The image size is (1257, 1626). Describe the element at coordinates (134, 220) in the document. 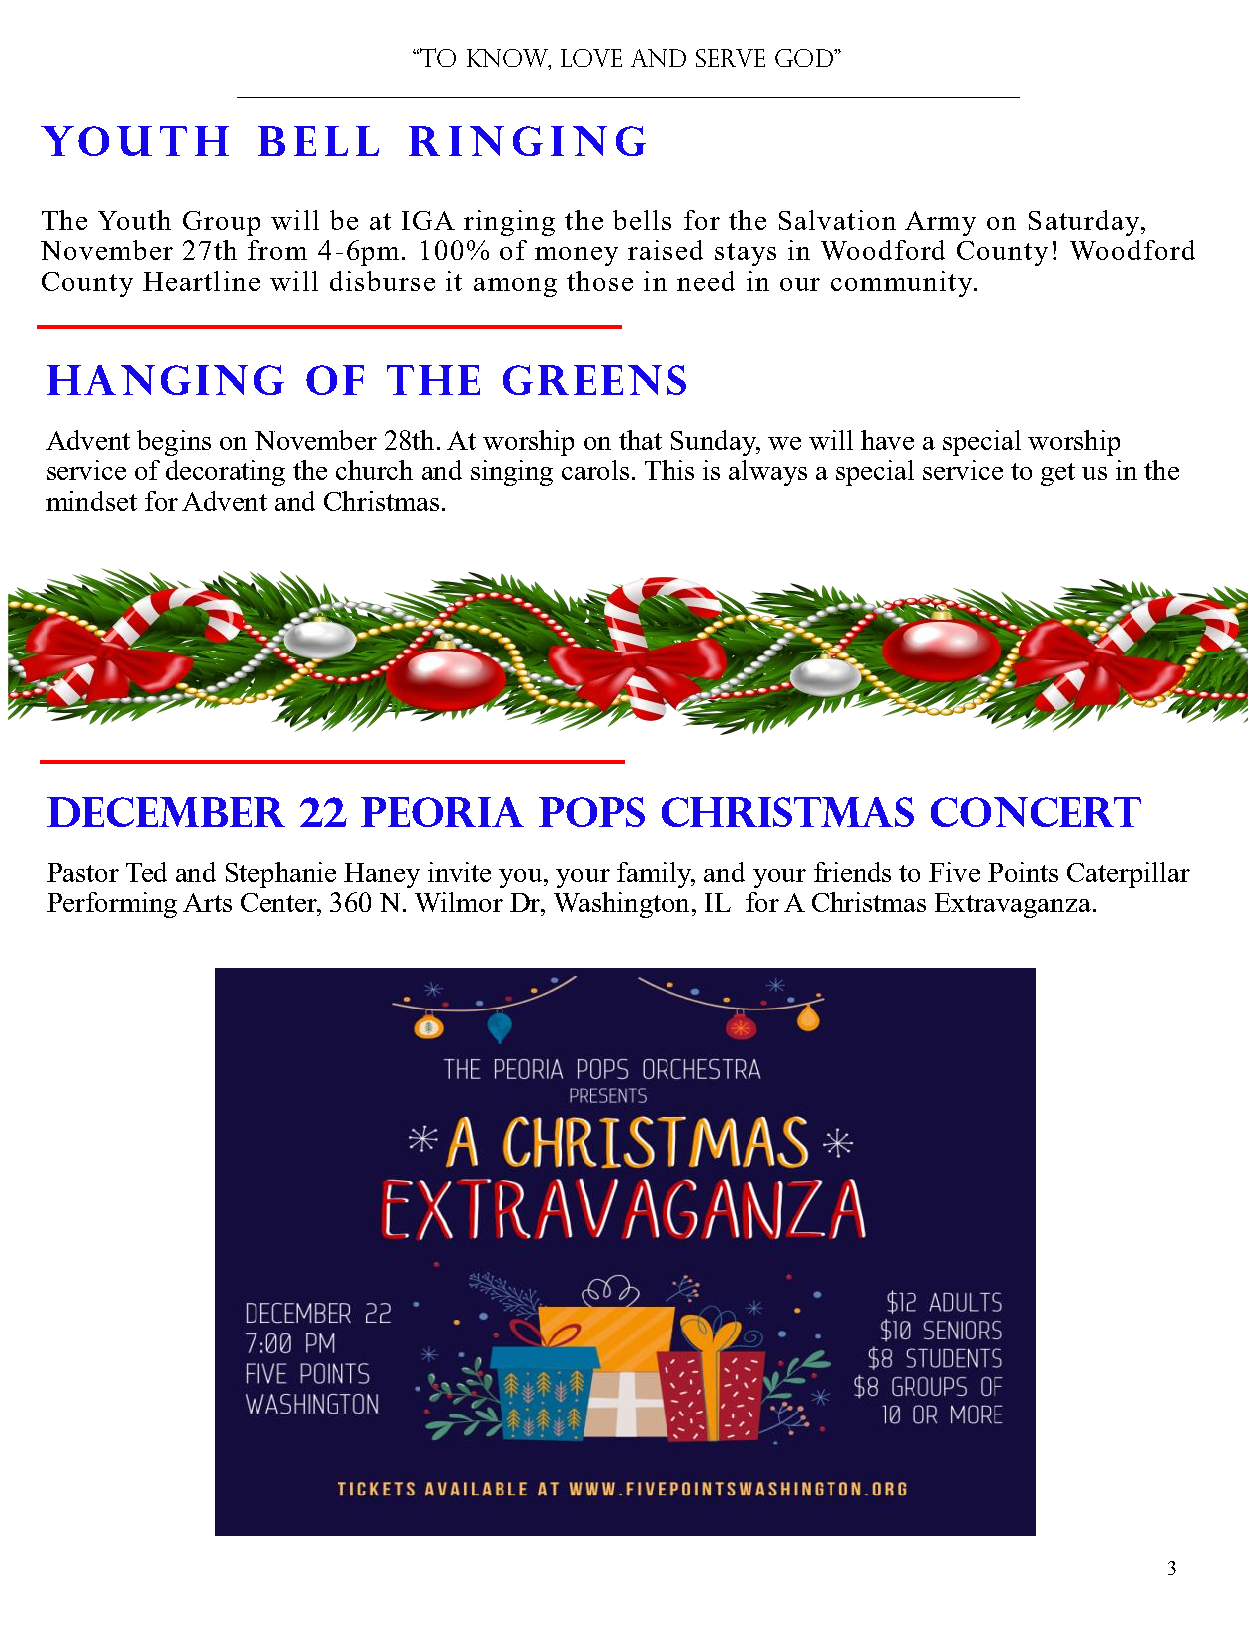

I see `Youth` at that location.
